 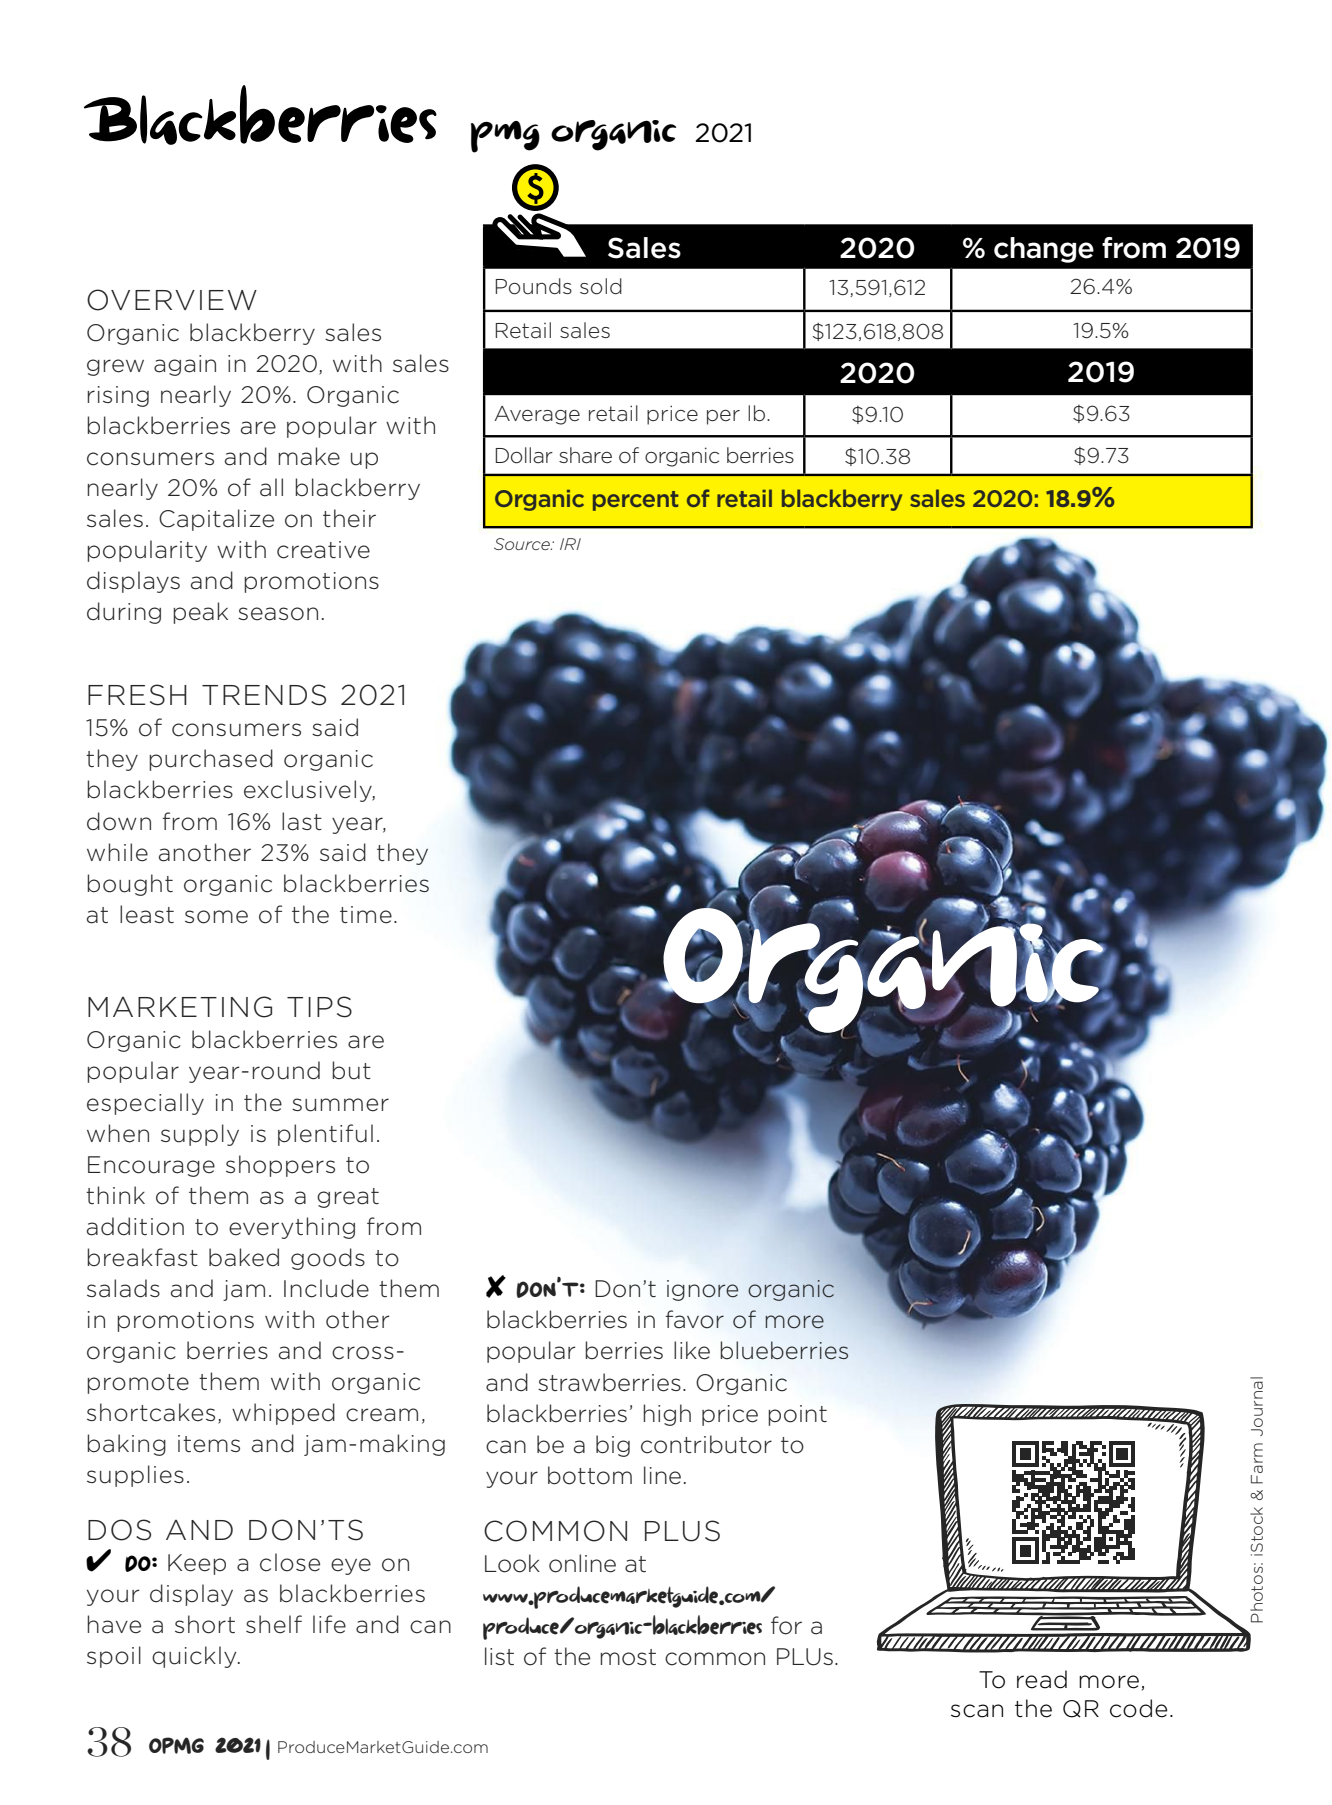 What do you see at coordinates (172, 300) in the image?
I see `OVERVIEW` at bounding box center [172, 300].
